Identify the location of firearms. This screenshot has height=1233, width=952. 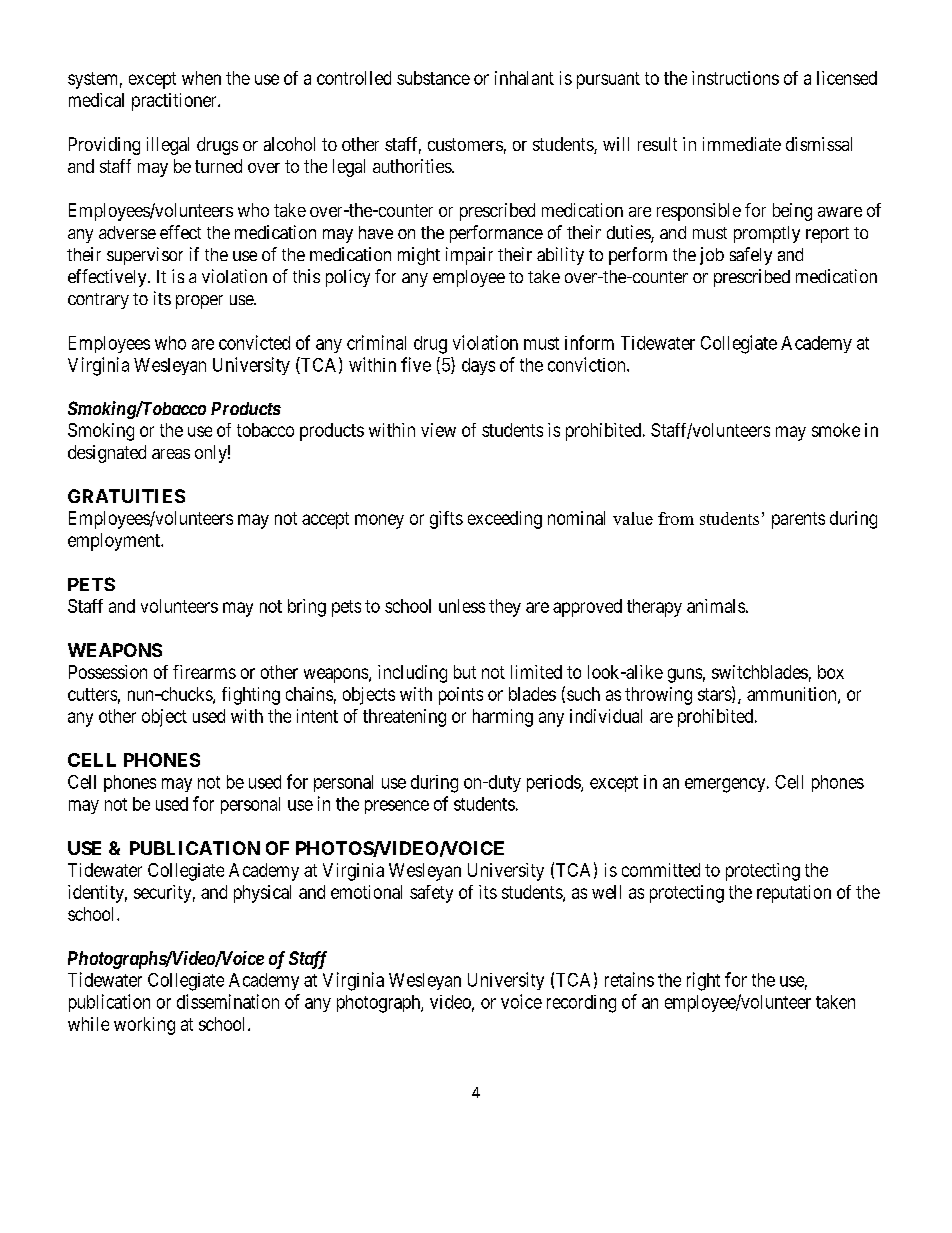
(204, 672).
